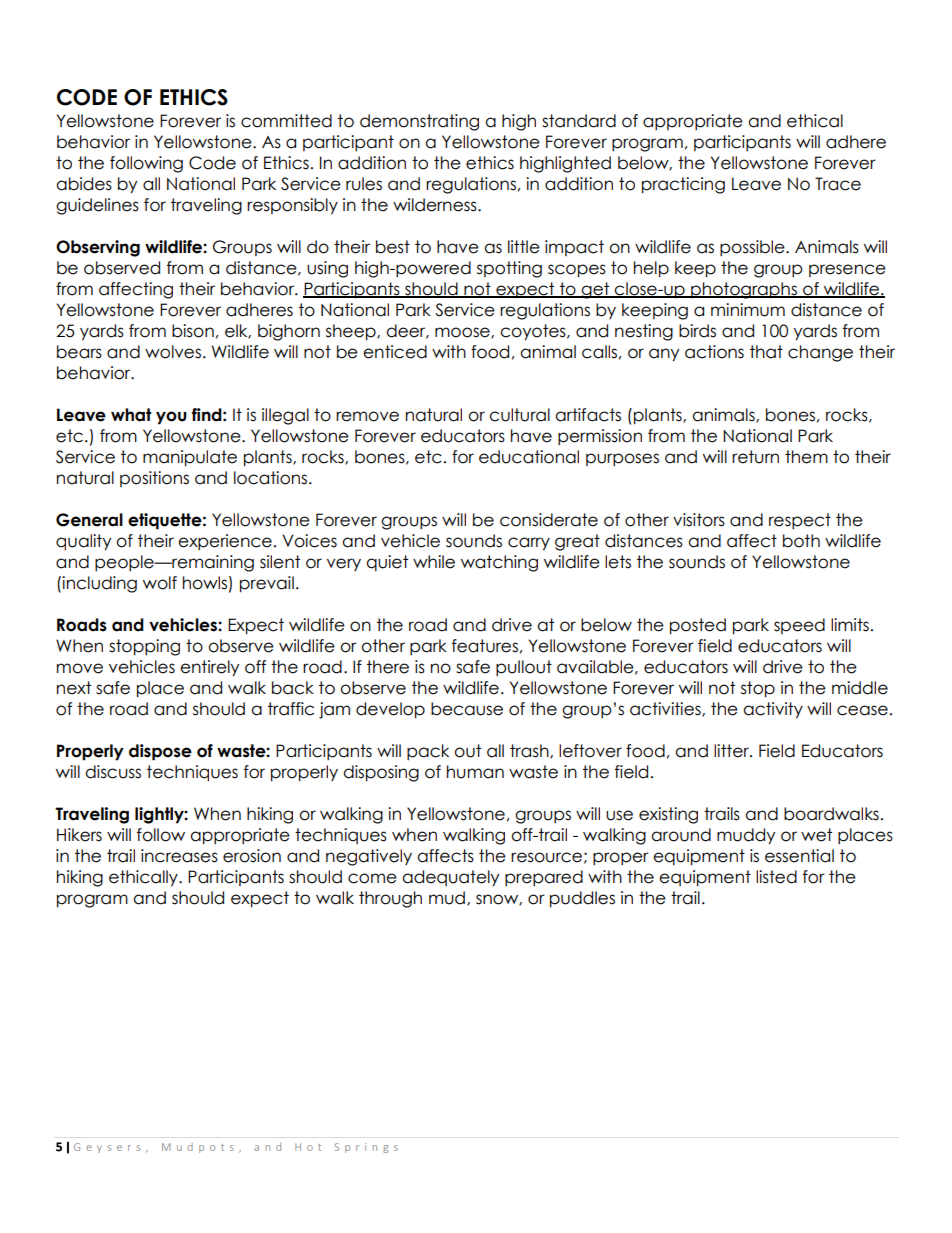 The image size is (952, 1233). I want to click on increases, so click(179, 856).
